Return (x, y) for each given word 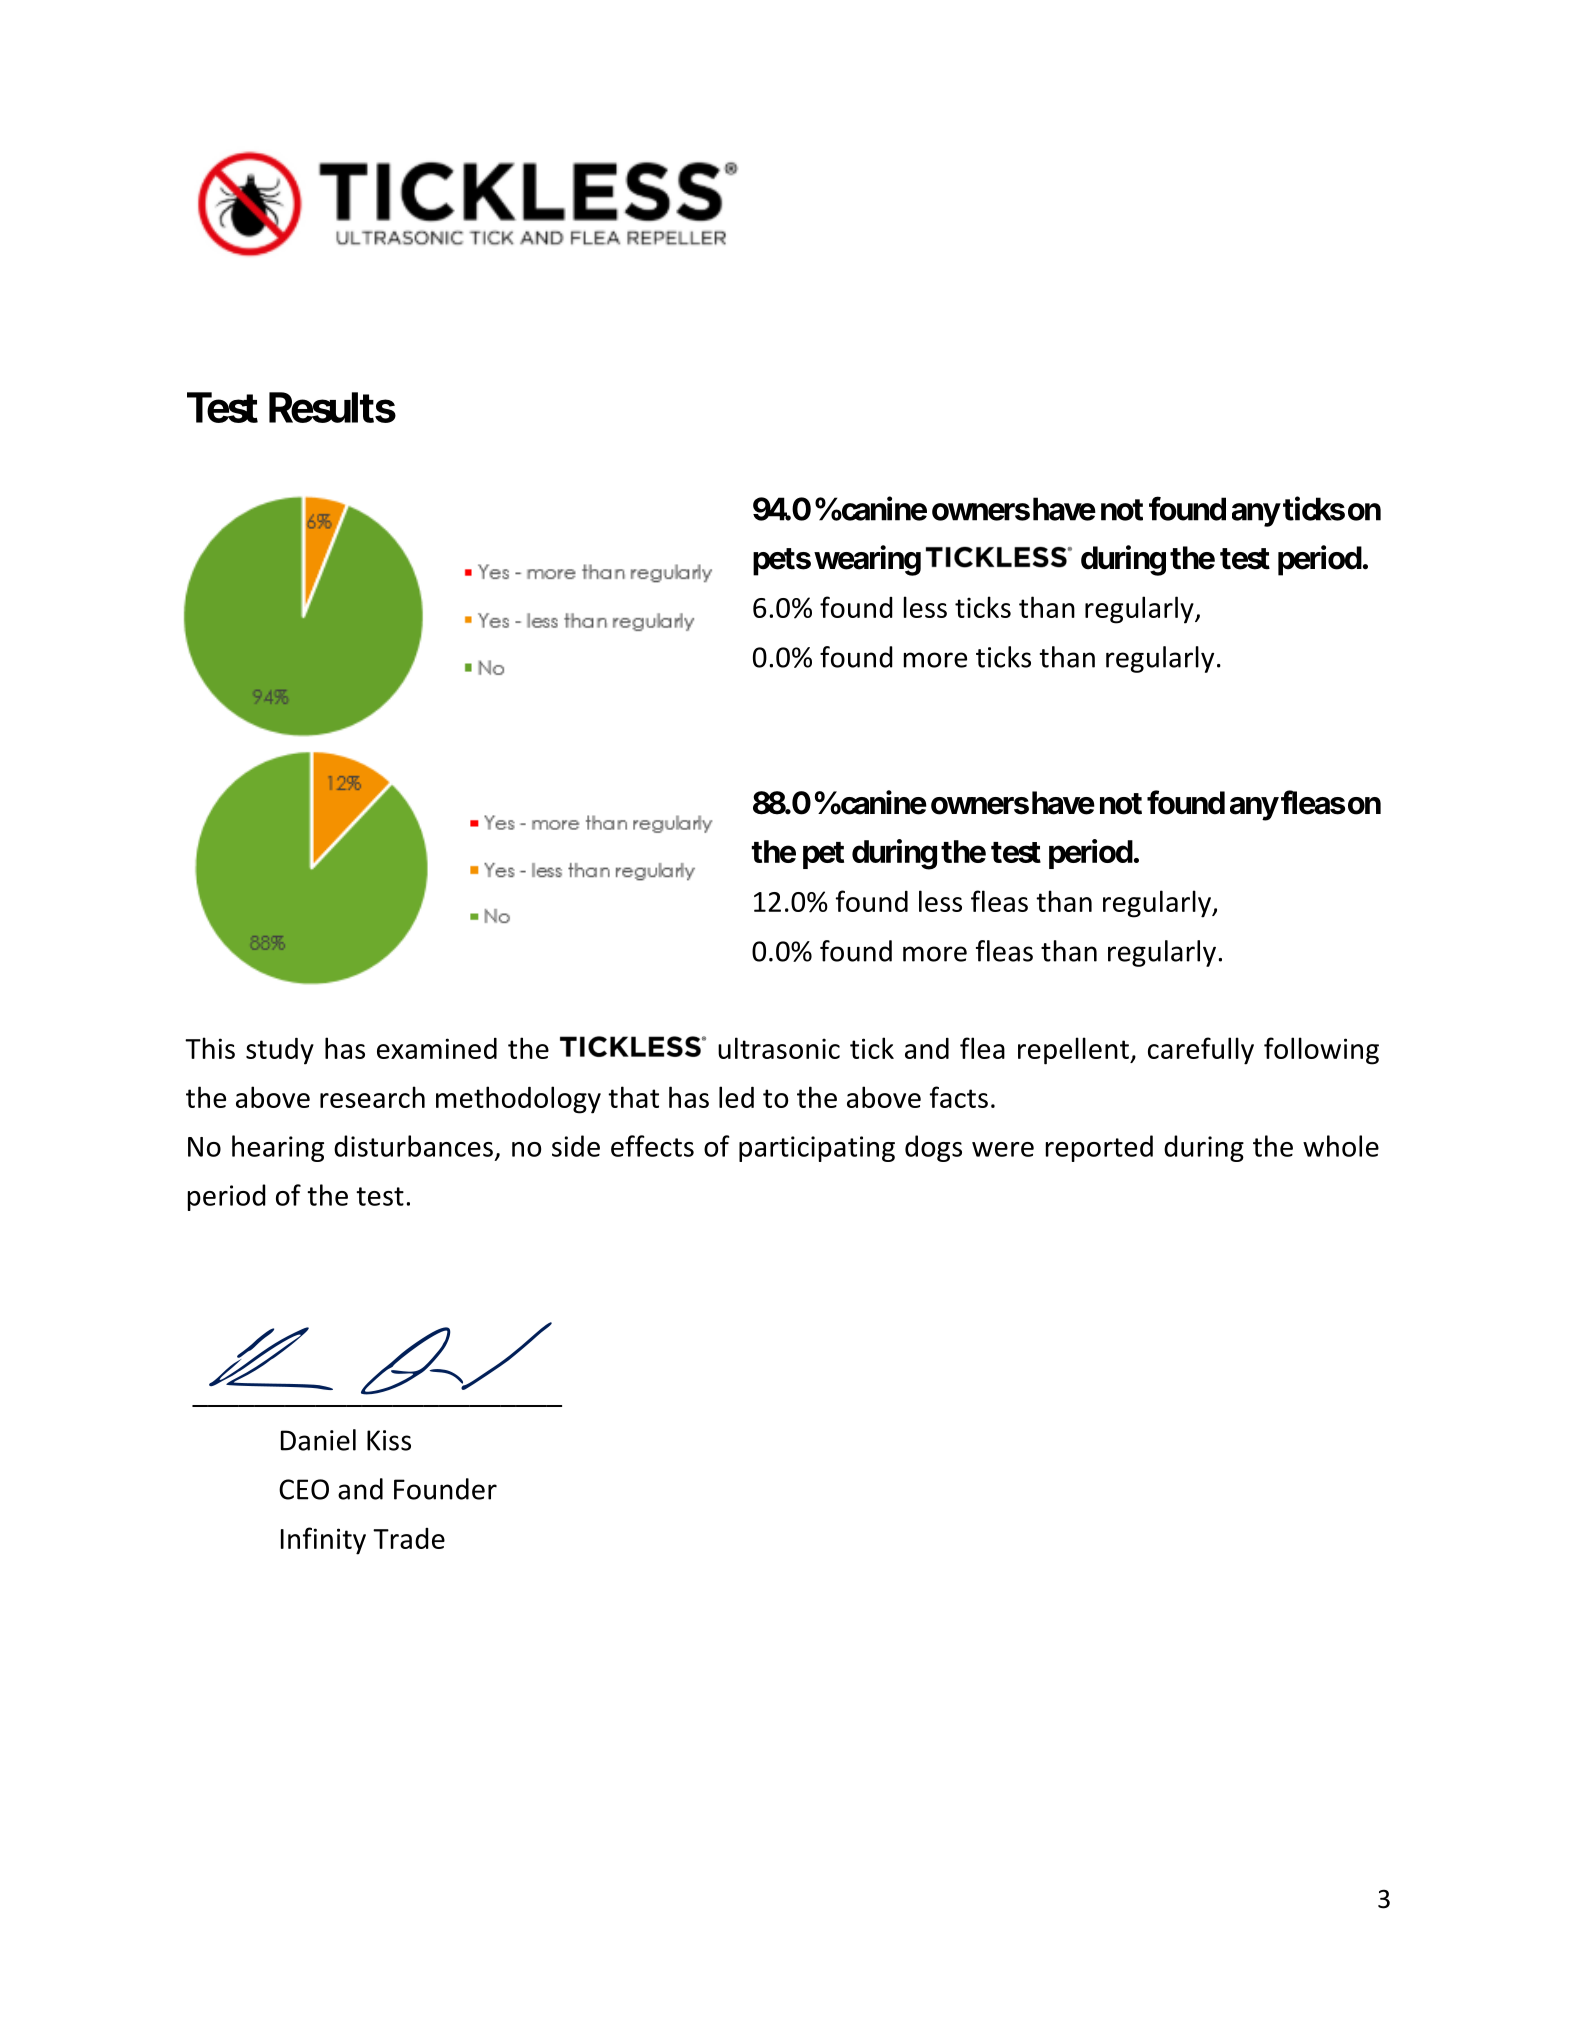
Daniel (318, 1440)
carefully (1201, 1051)
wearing (867, 560)
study (280, 1051)
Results (332, 407)
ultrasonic (779, 1048)
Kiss (389, 1440)
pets (782, 562)
